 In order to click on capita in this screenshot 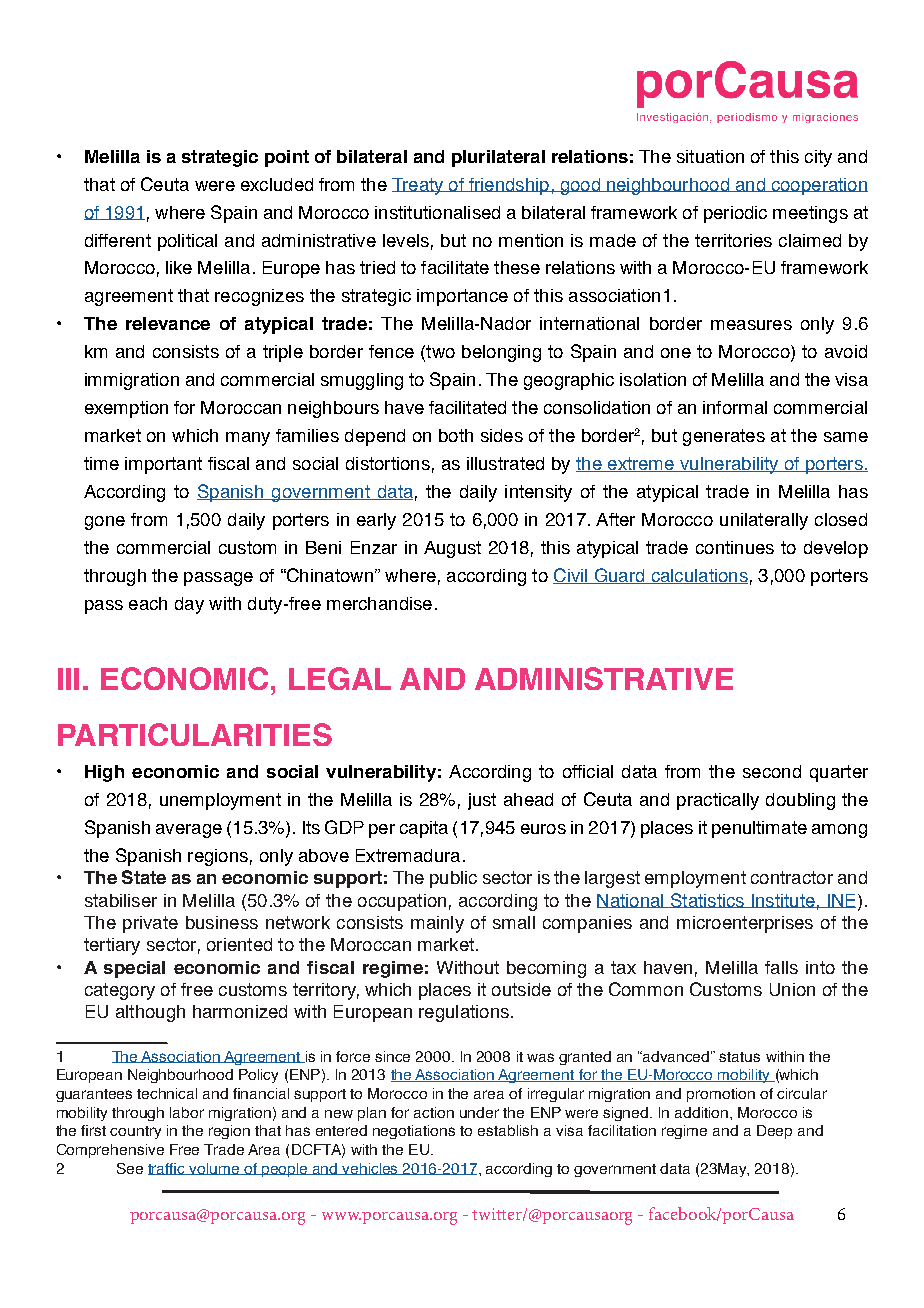, I will do `click(424, 829)`.
